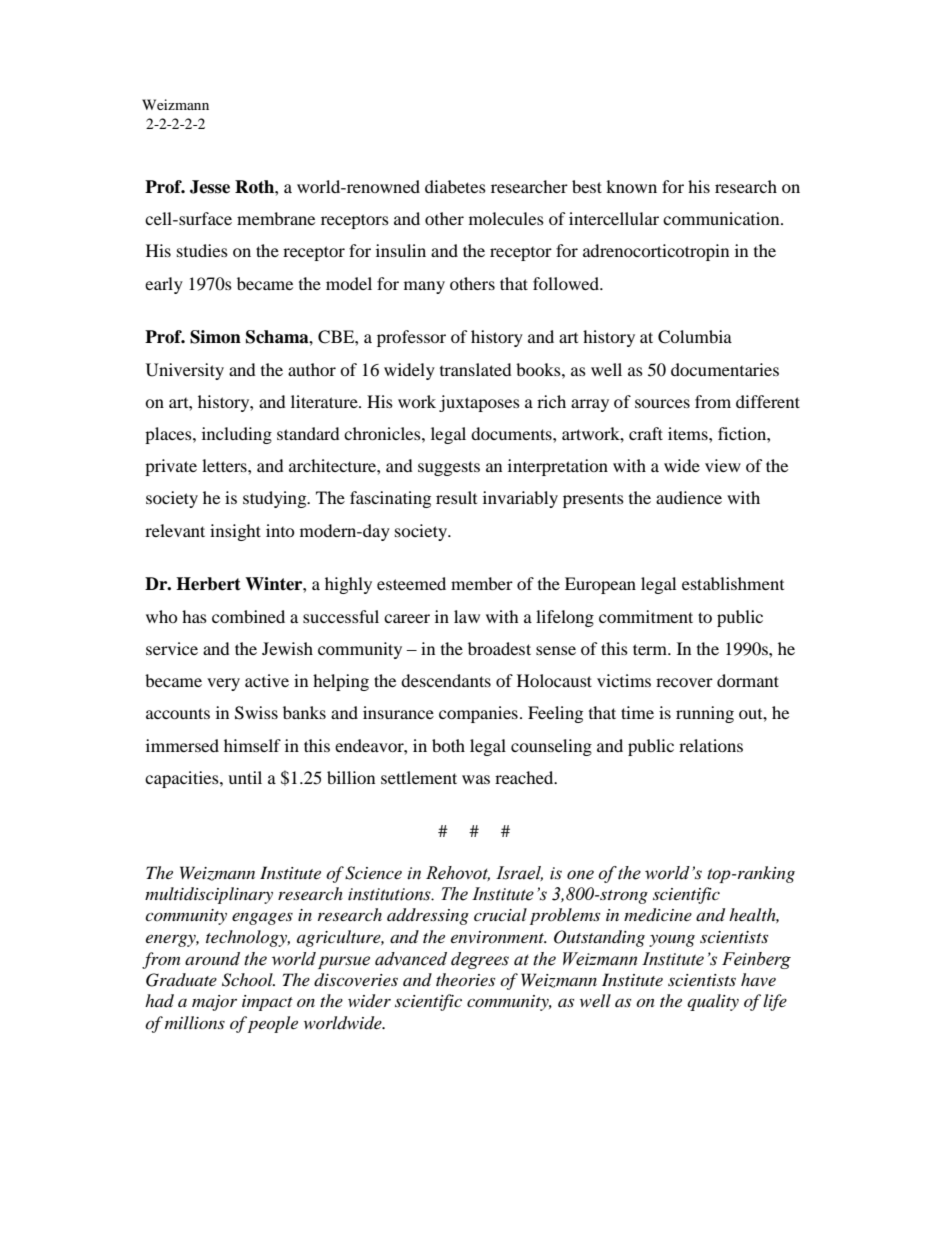 The image size is (952, 1233). What do you see at coordinates (733, 583) in the document?
I see `establishment` at bounding box center [733, 583].
